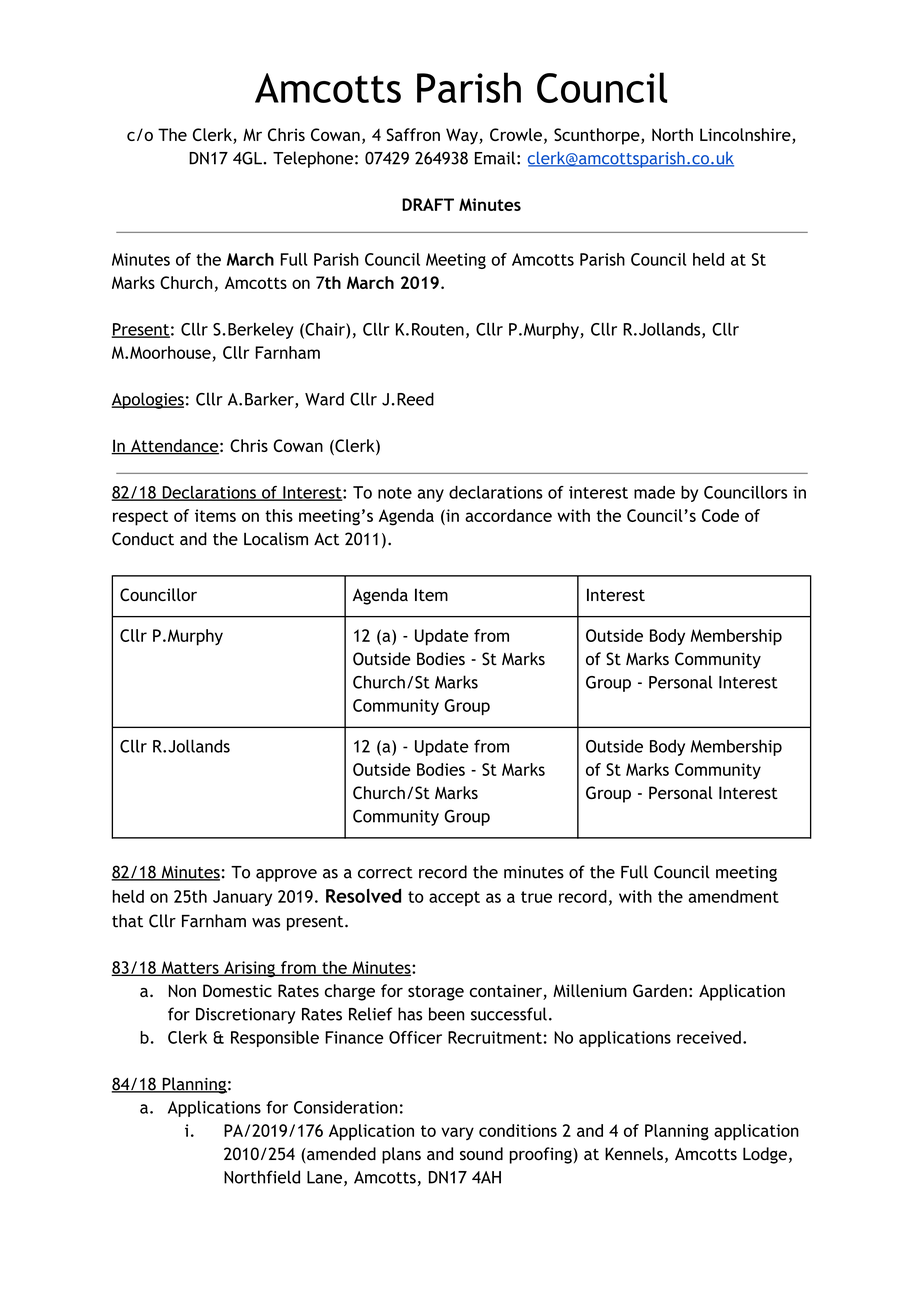 This screenshot has height=1310, width=924. Describe the element at coordinates (275, 1039) in the screenshot. I see `Responsible` at that location.
